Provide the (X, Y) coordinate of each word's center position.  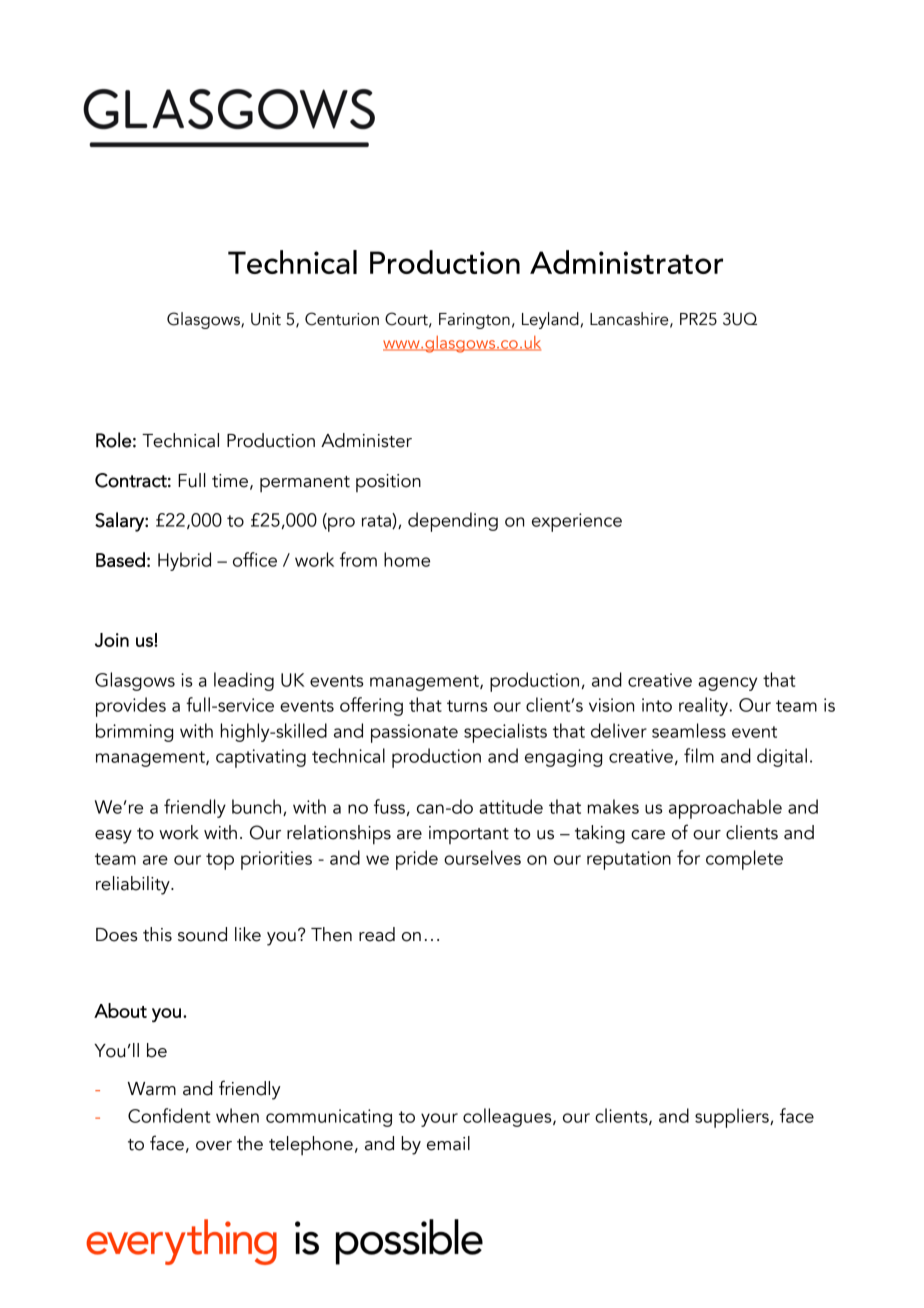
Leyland (550, 320)
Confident (169, 1115)
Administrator (626, 262)
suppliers (733, 1118)
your (439, 1120)
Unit (266, 319)
